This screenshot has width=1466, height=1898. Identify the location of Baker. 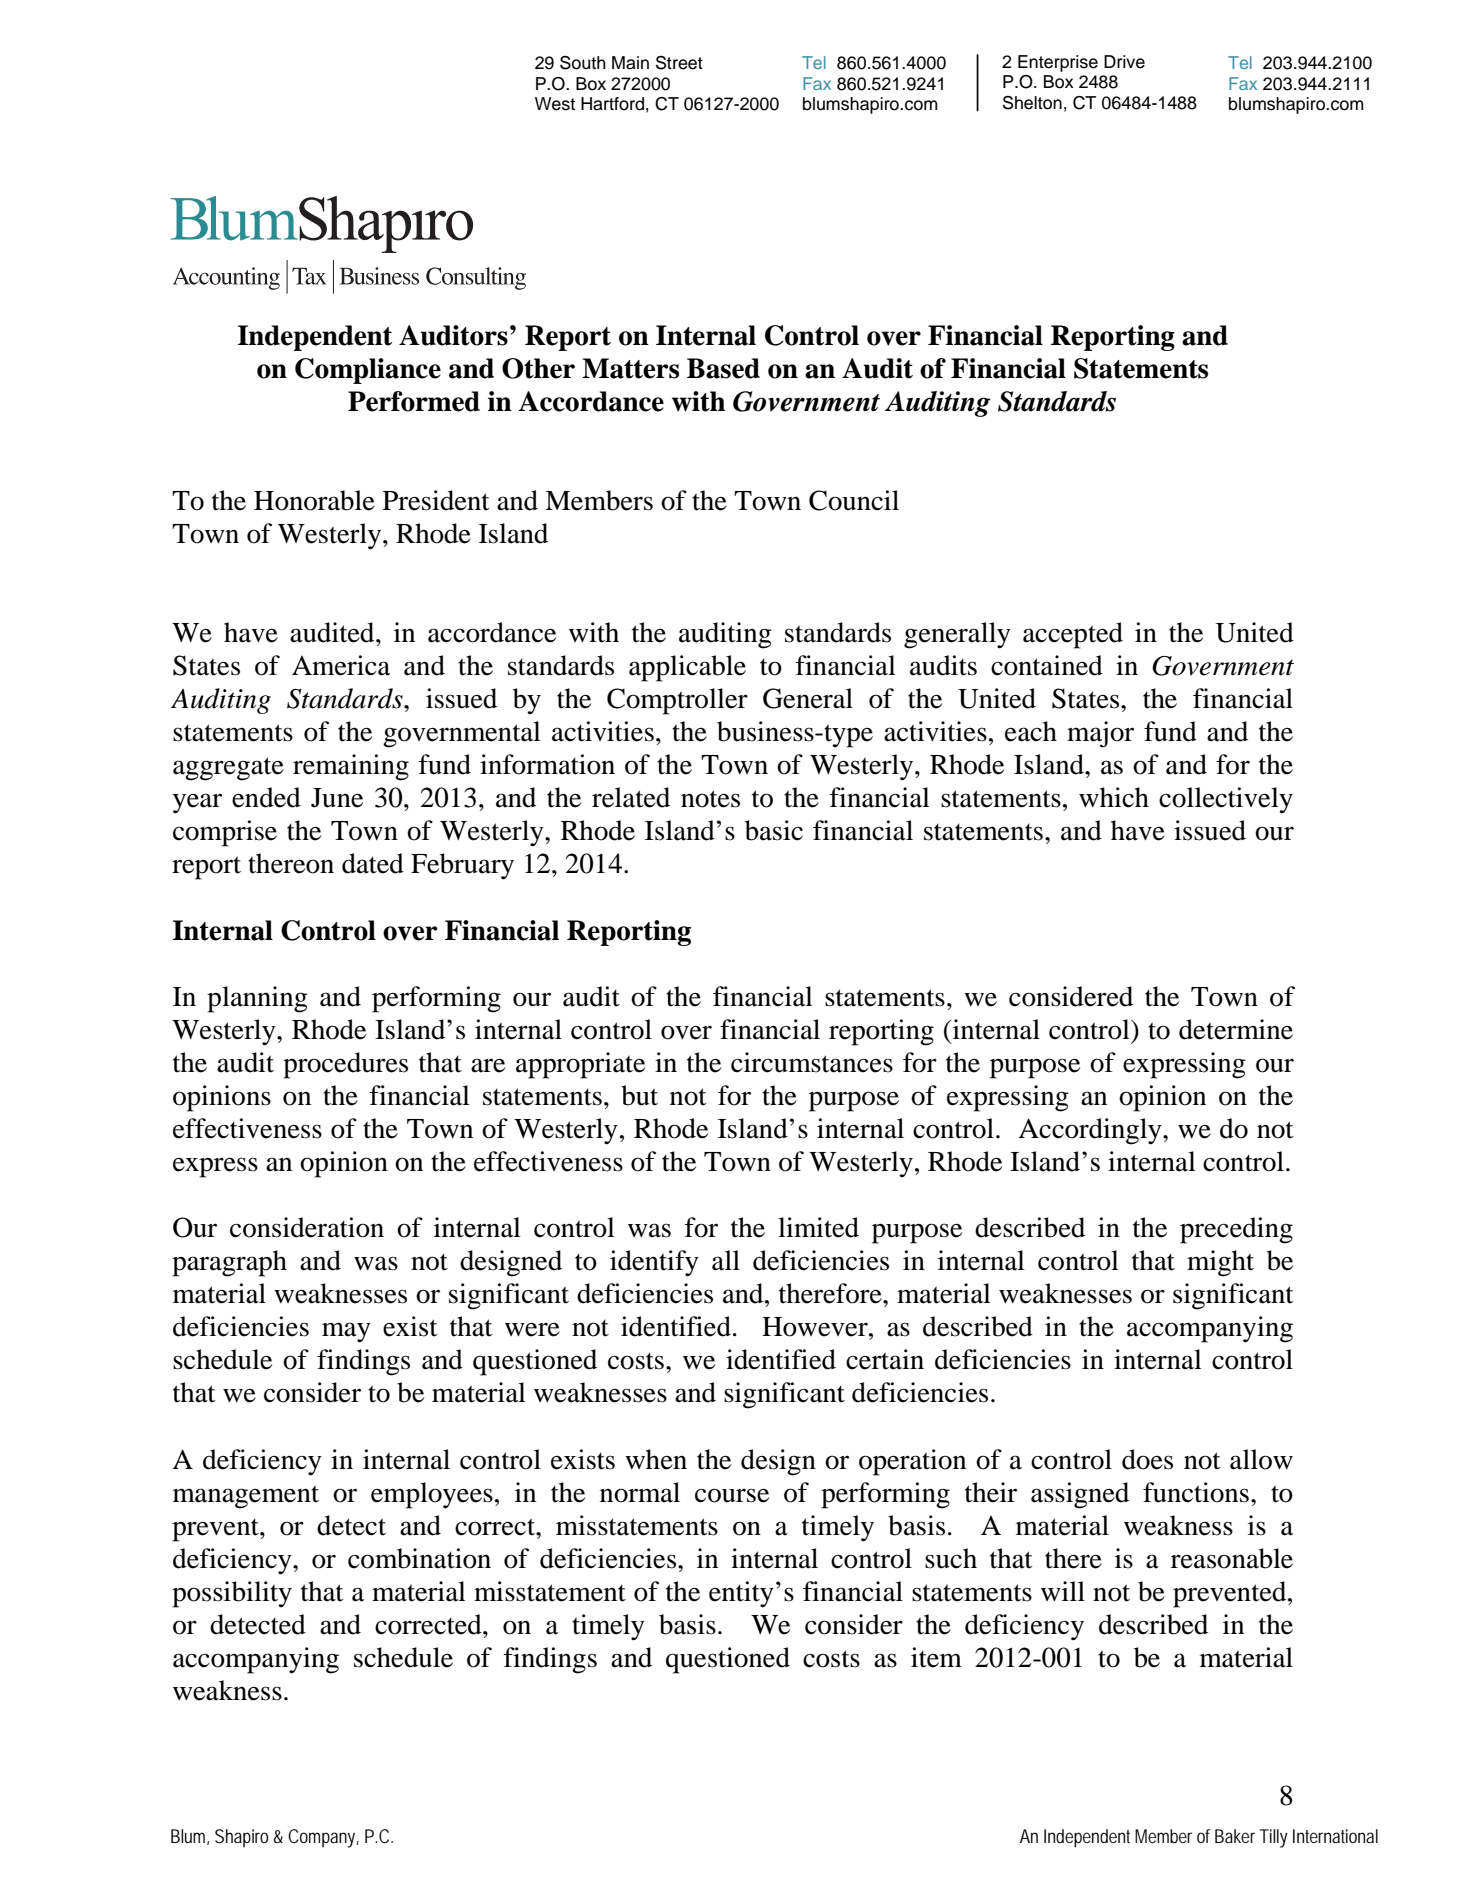
(1235, 1836).
